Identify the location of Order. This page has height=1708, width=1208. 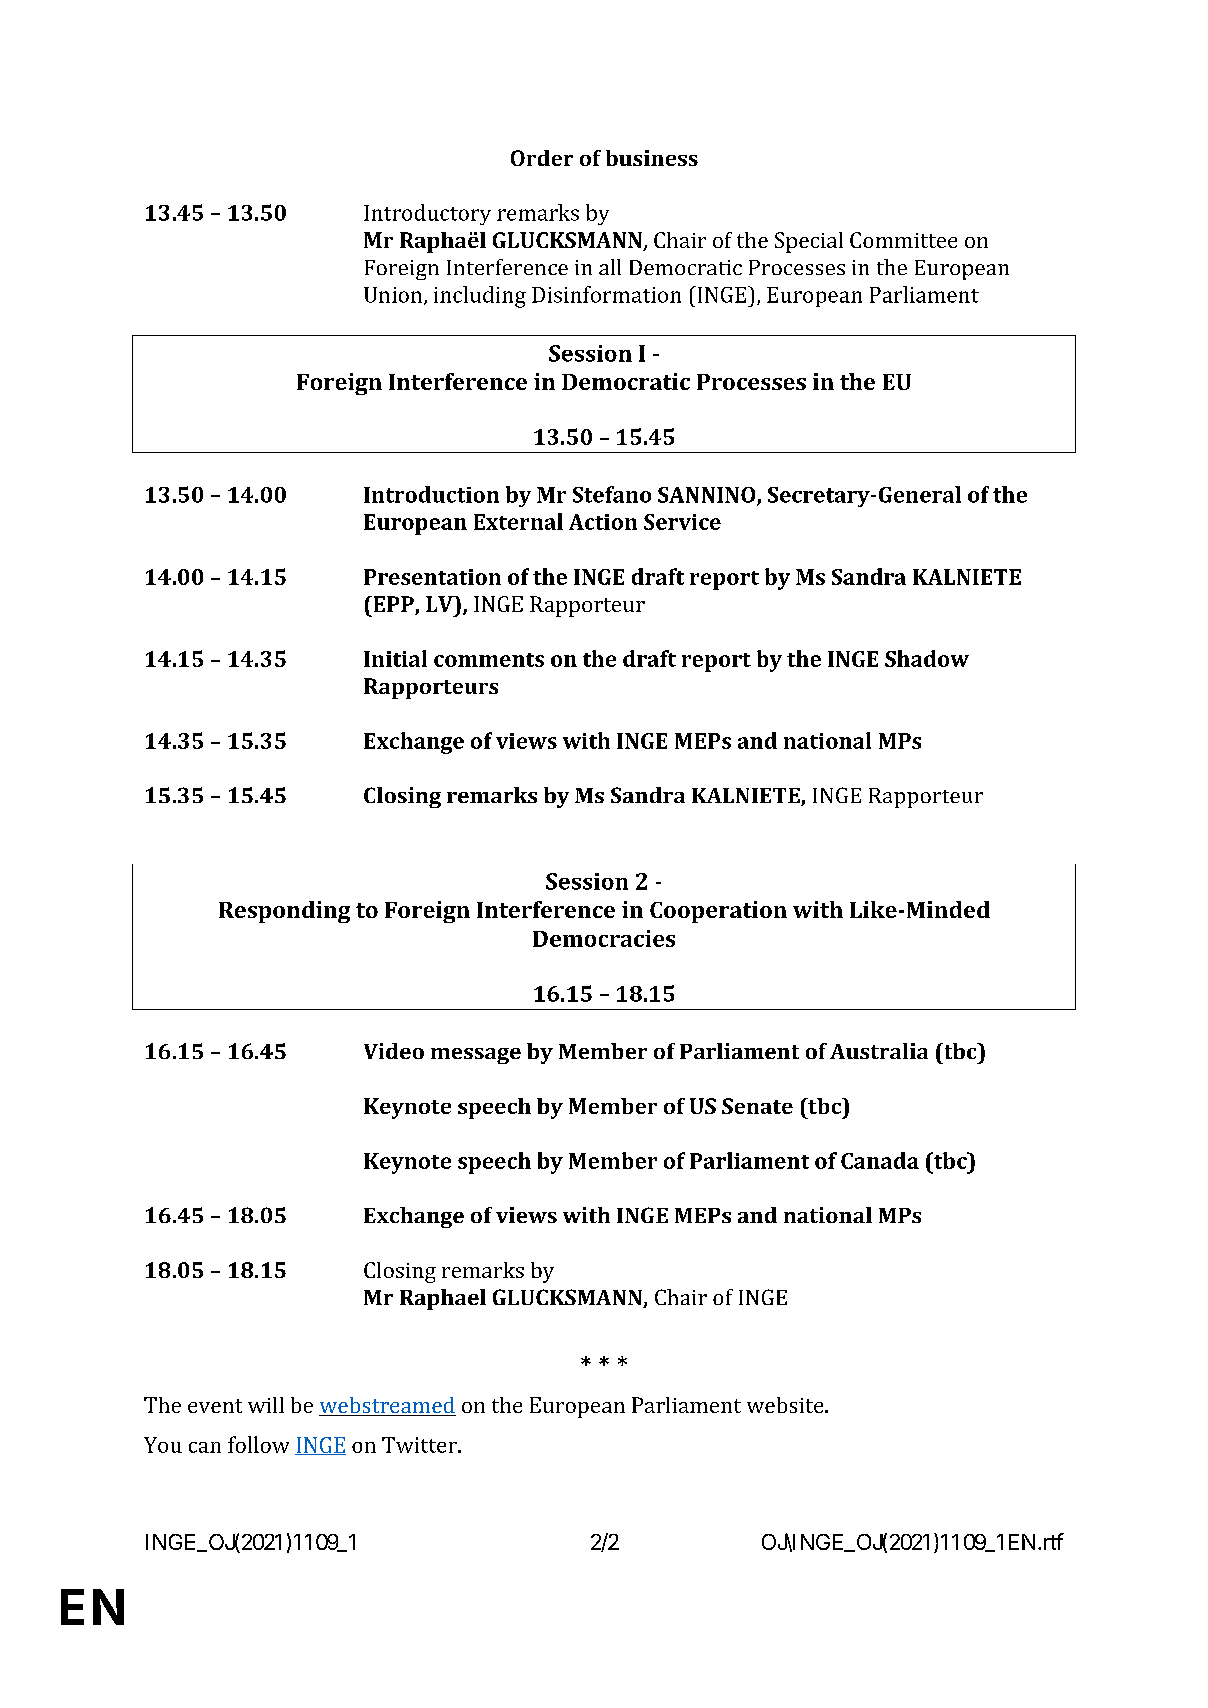
(542, 158).
